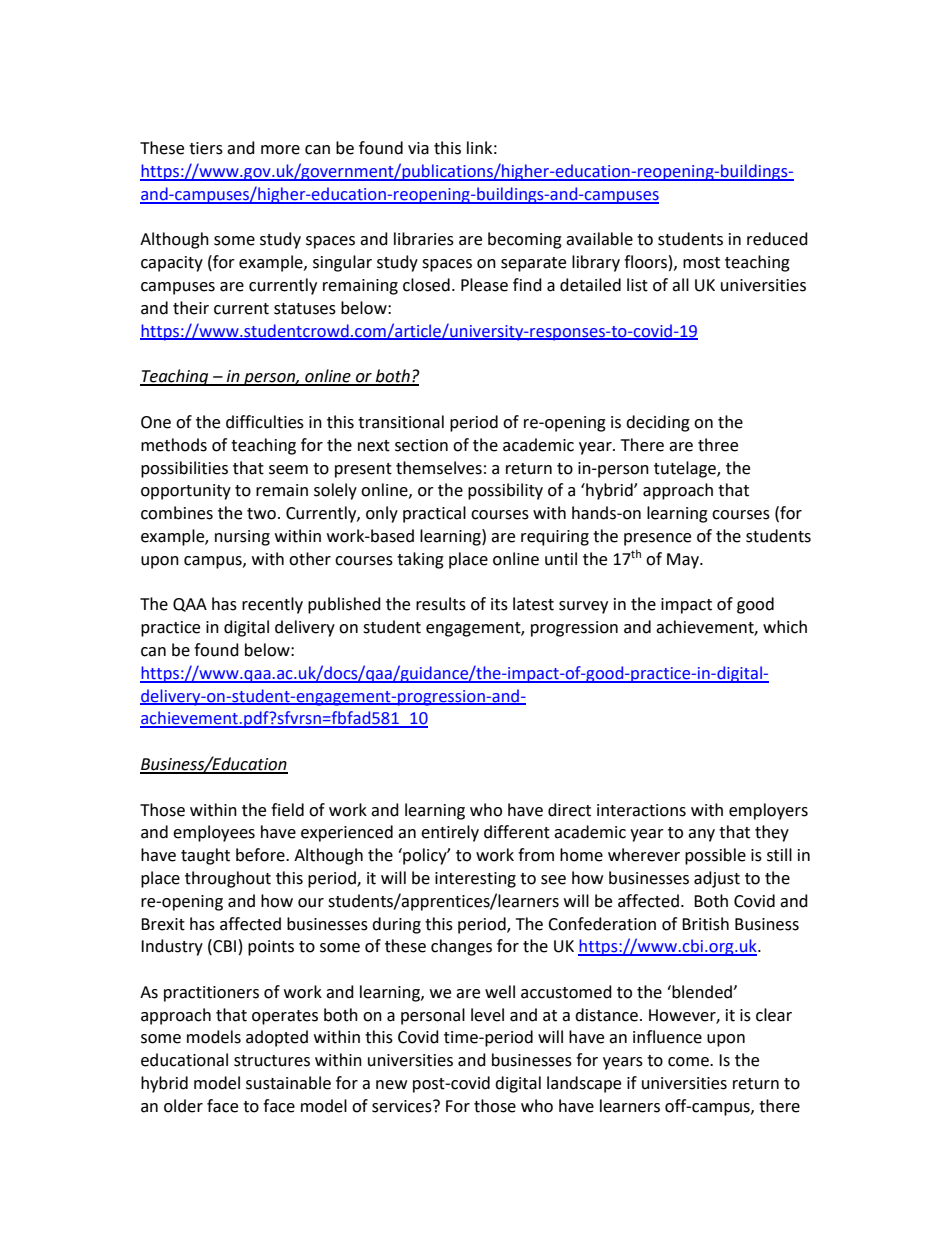 The height and width of the image is (1233, 952). Describe the element at coordinates (684, 561) in the image. I see `May` at that location.
